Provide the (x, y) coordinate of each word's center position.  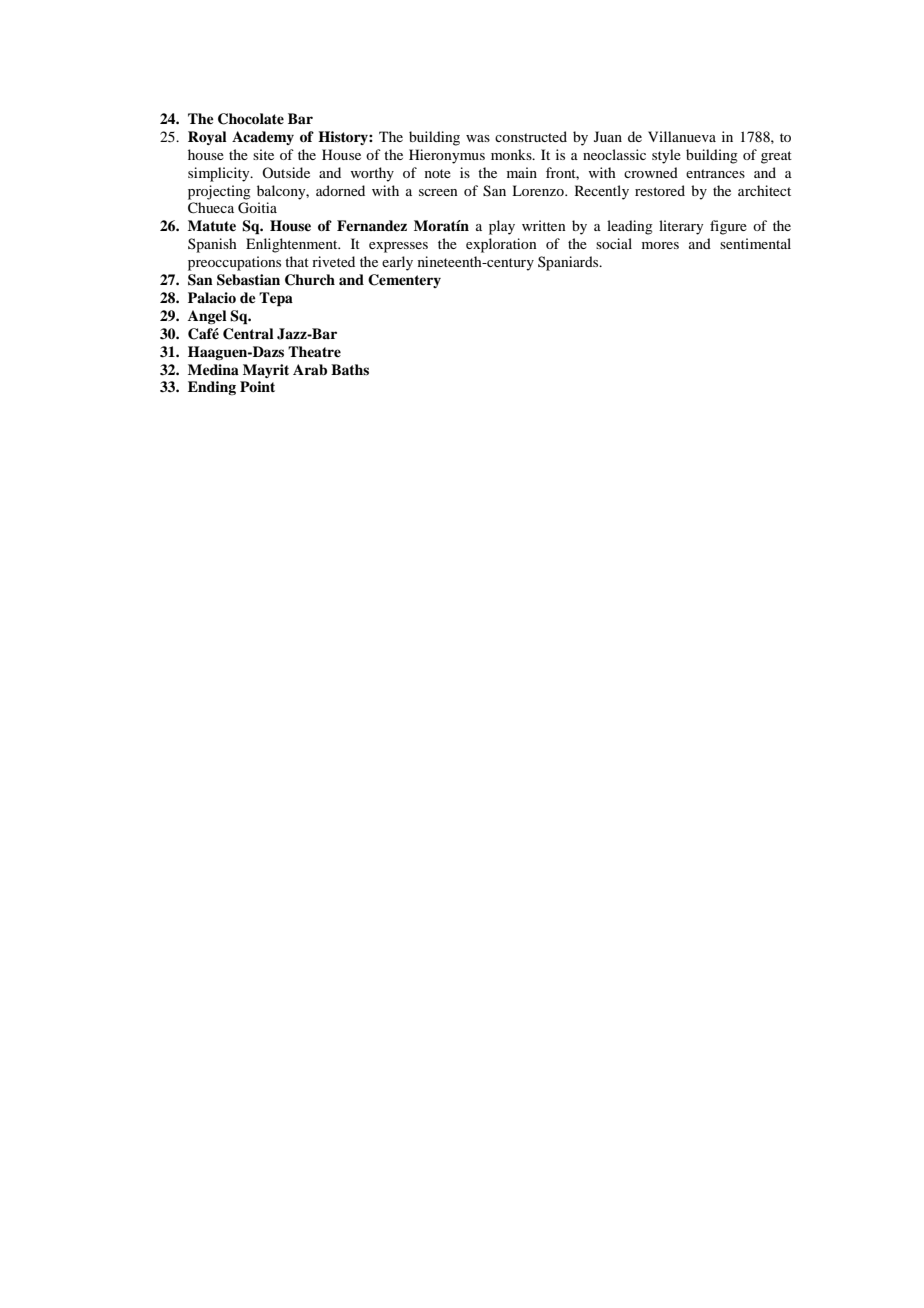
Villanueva (682, 136)
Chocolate (251, 119)
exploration (501, 245)
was (478, 138)
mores (660, 245)
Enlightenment (293, 245)
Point (257, 386)
